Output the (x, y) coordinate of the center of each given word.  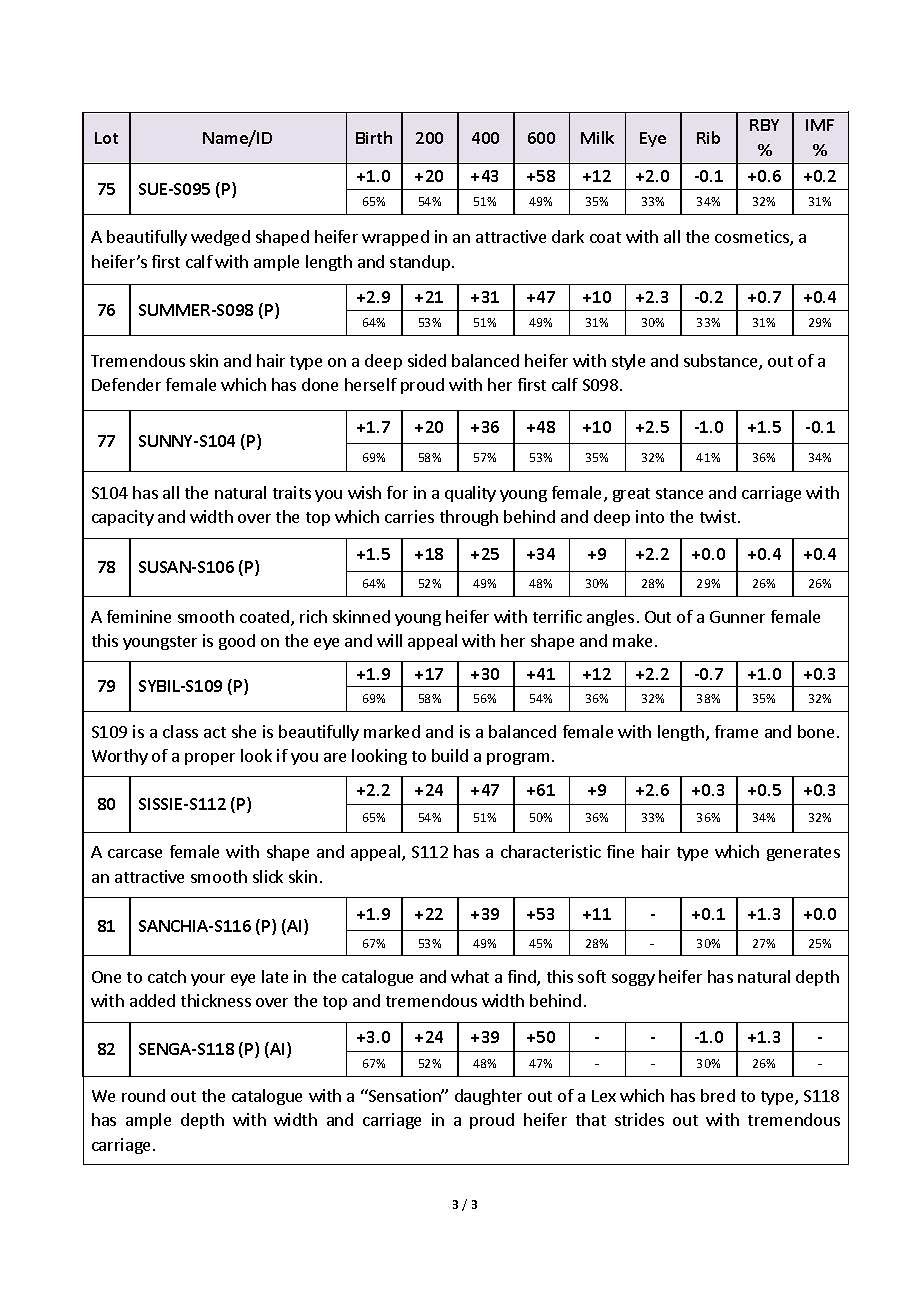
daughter (488, 1097)
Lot (106, 138)
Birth (374, 137)
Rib (708, 137)
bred (718, 1095)
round (143, 1095)
